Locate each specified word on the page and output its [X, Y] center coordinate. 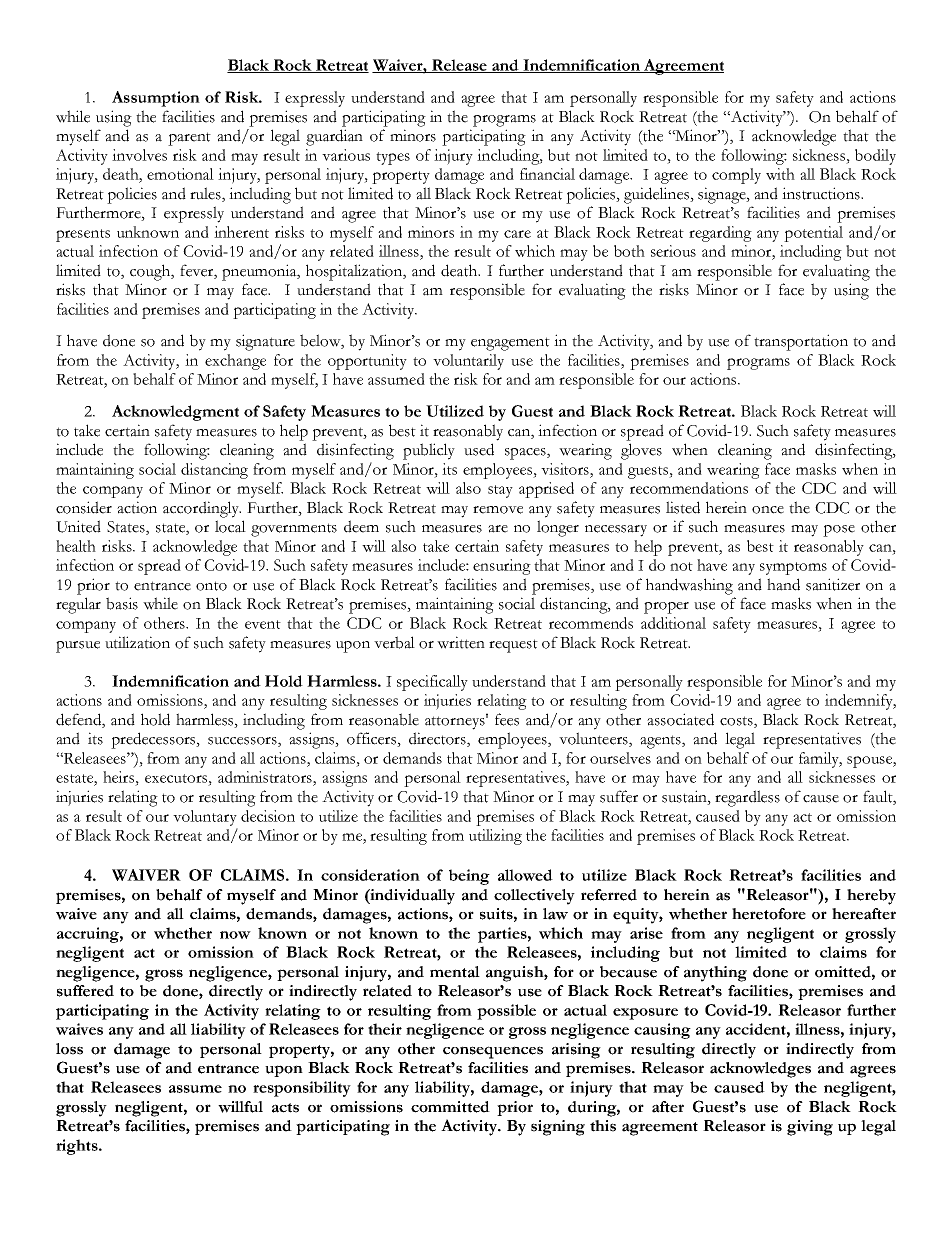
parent [189, 139]
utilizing [495, 837]
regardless [747, 798]
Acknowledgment [175, 413]
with [780, 174]
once [768, 510]
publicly [429, 451]
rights [78, 1147]
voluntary [205, 818]
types [393, 158]
